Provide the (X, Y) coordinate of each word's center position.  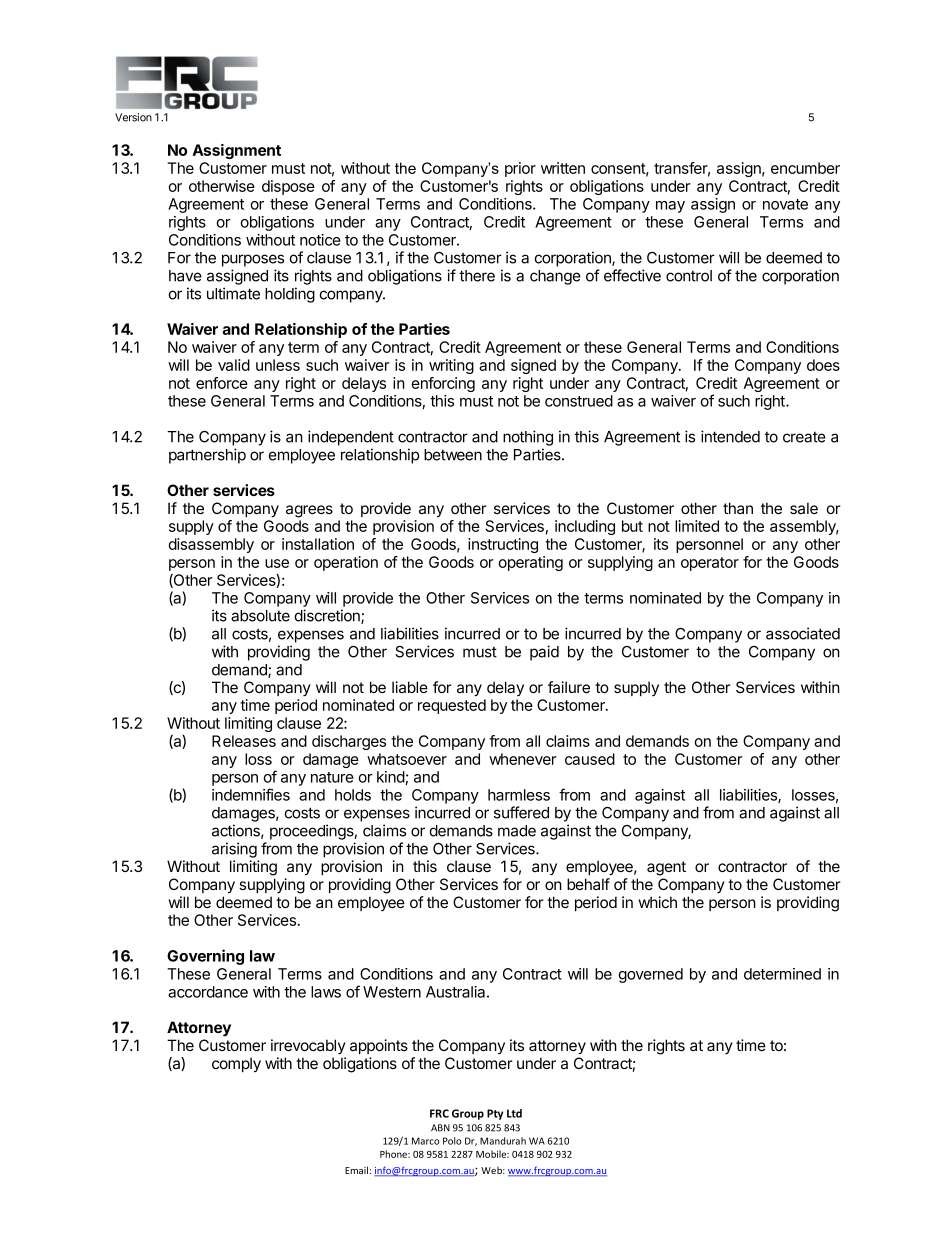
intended (730, 436)
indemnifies (251, 794)
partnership (207, 456)
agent (666, 868)
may (670, 207)
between (453, 455)
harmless (519, 795)
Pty (495, 1114)
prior (520, 169)
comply (236, 1065)
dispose (288, 187)
